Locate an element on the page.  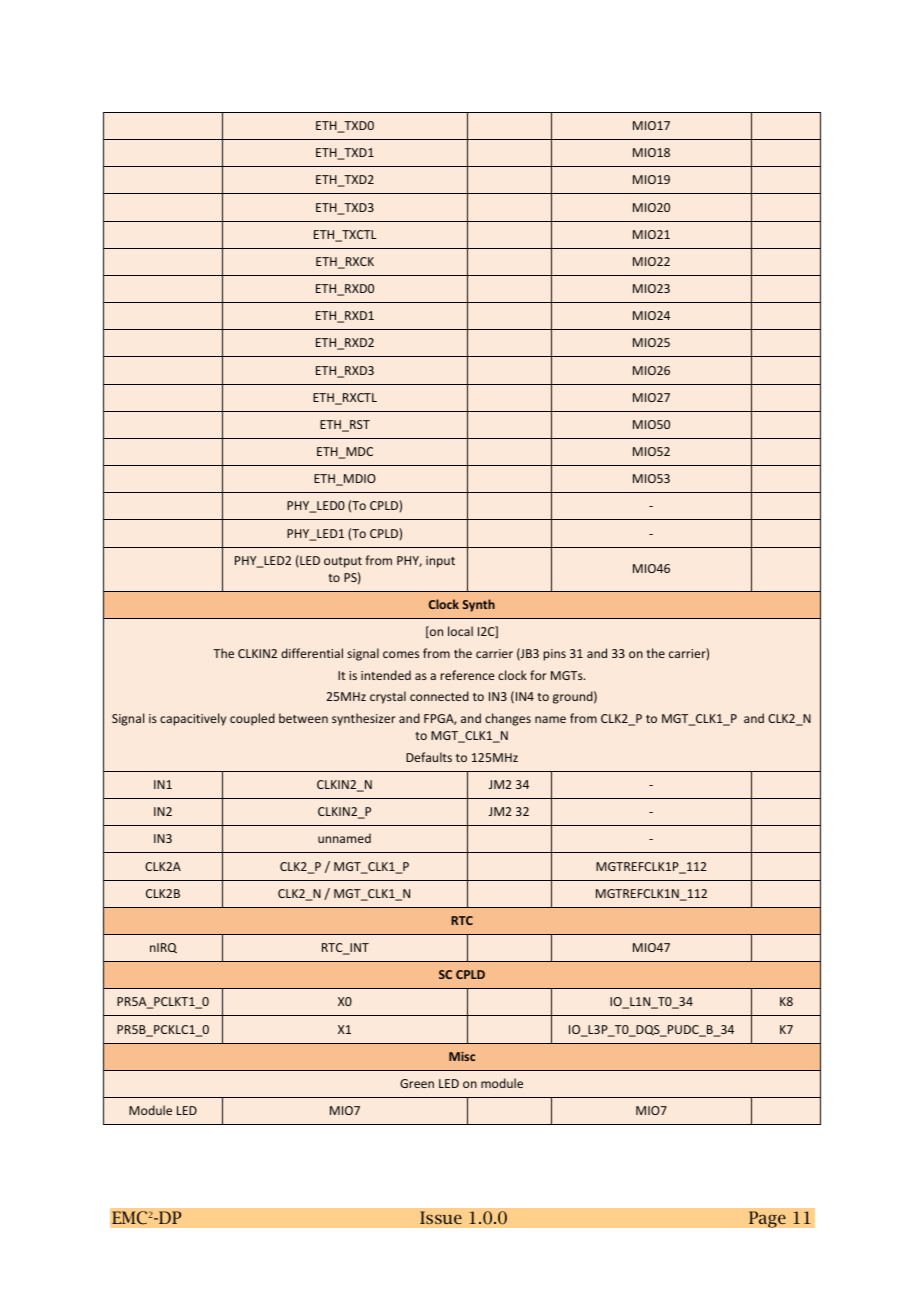
Green is located at coordinates (417, 1083).
